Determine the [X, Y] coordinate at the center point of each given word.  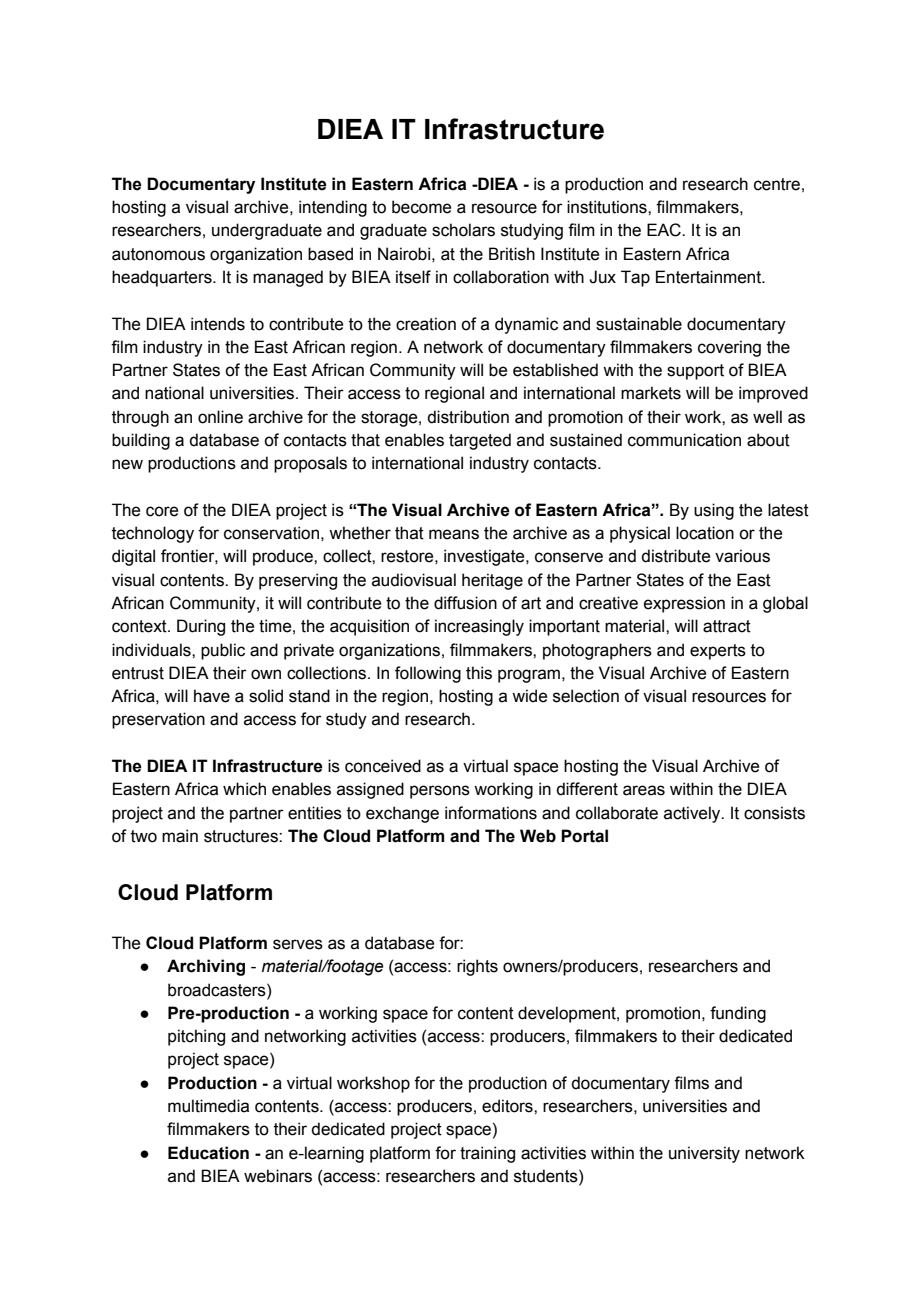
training [487, 1154]
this [479, 673]
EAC [665, 230]
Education [208, 1153]
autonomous [158, 254]
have [212, 696]
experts [718, 652]
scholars [463, 230]
